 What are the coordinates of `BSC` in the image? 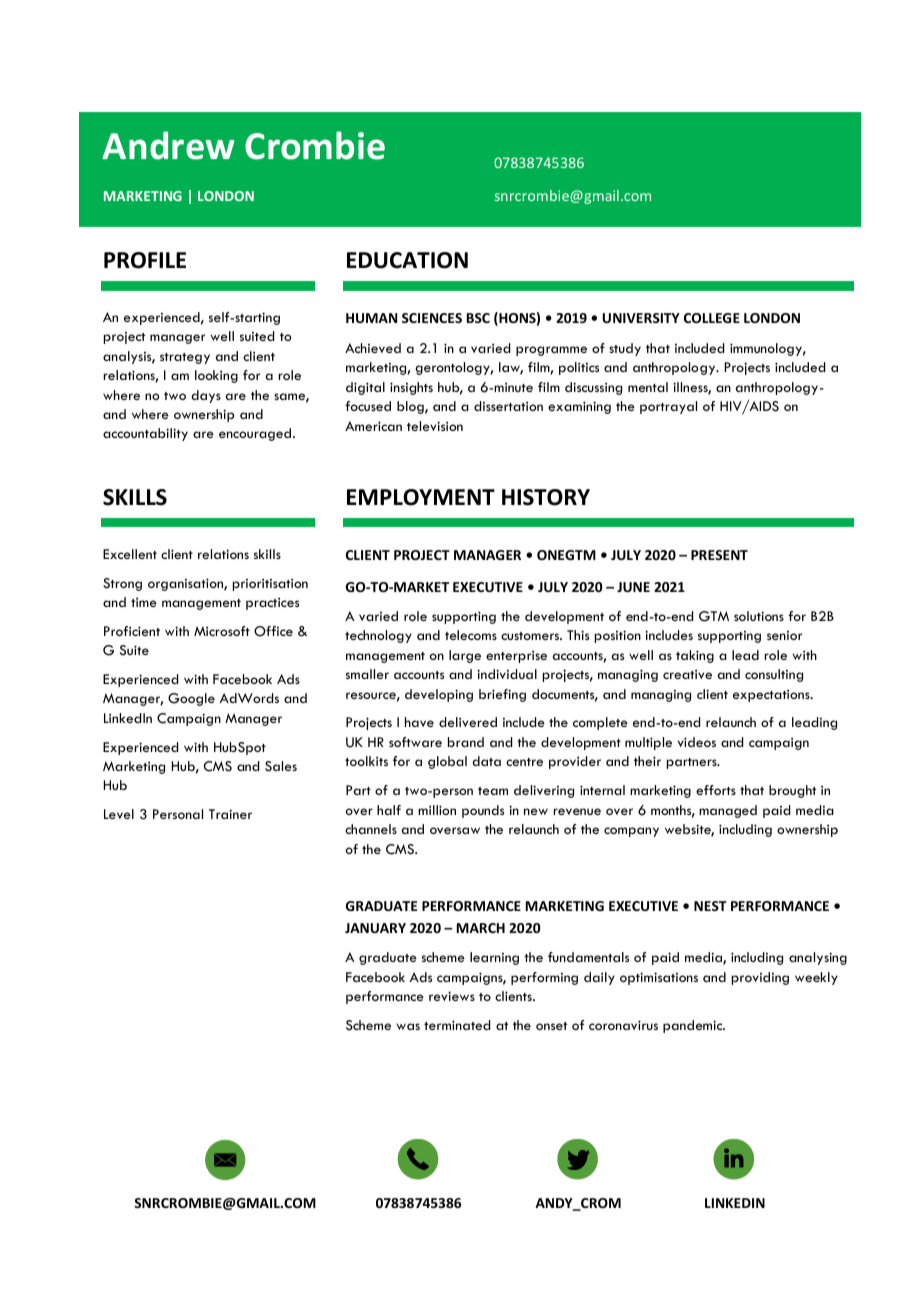 It's located at (478, 318).
